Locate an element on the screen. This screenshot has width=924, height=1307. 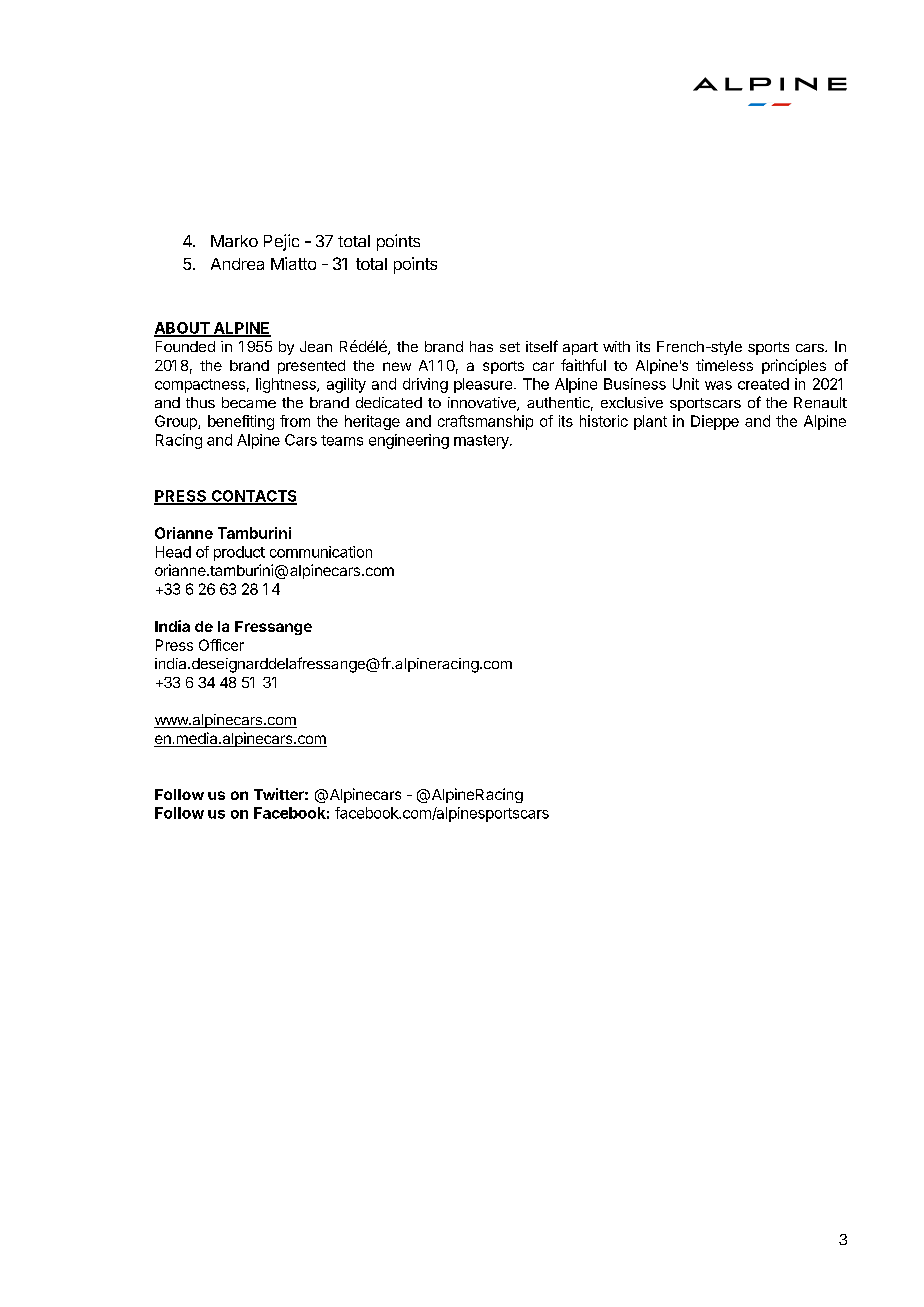
communication is located at coordinates (321, 552).
